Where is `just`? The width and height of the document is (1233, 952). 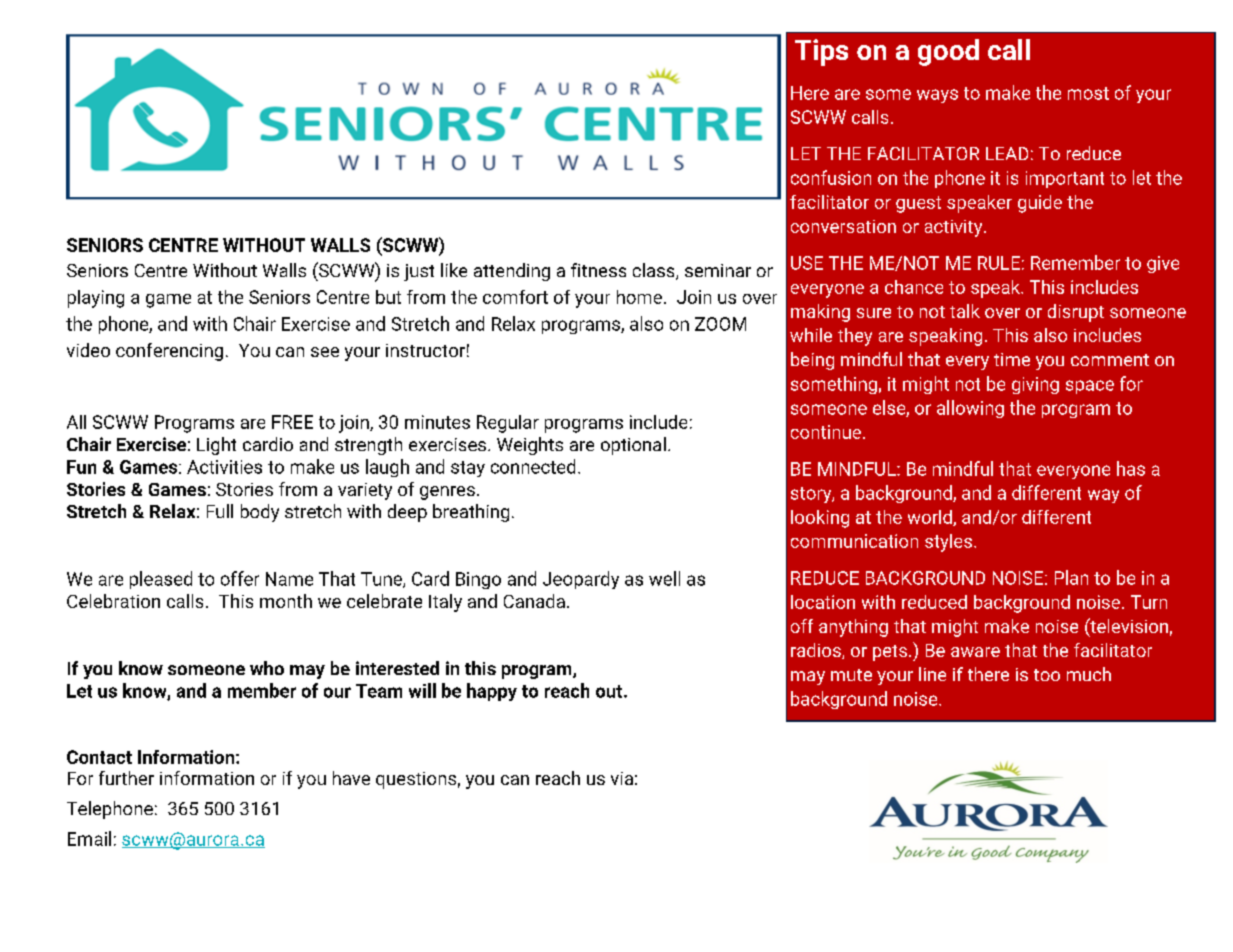
just is located at coordinates (419, 272).
